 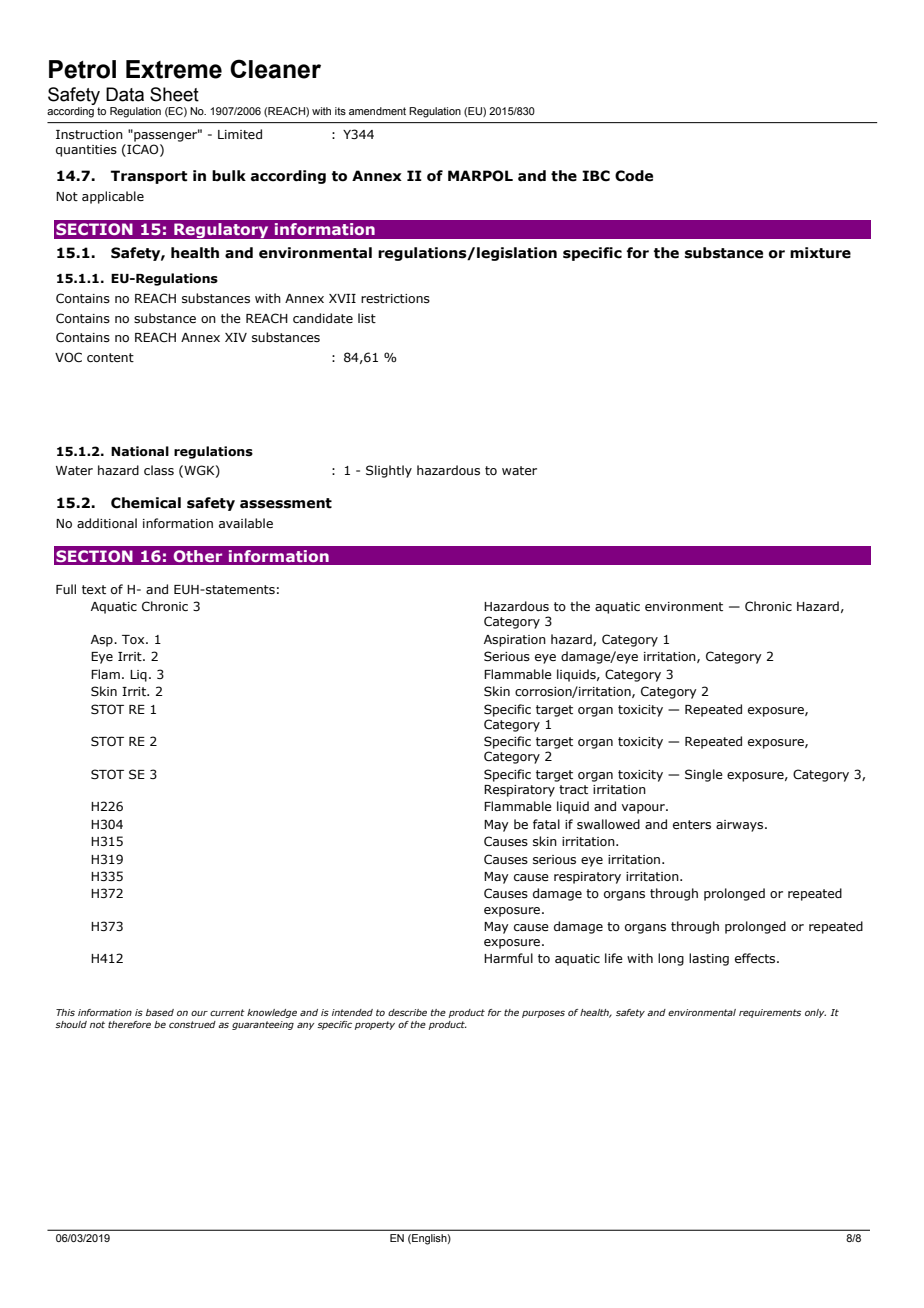 I want to click on Code, so click(x=634, y=176).
